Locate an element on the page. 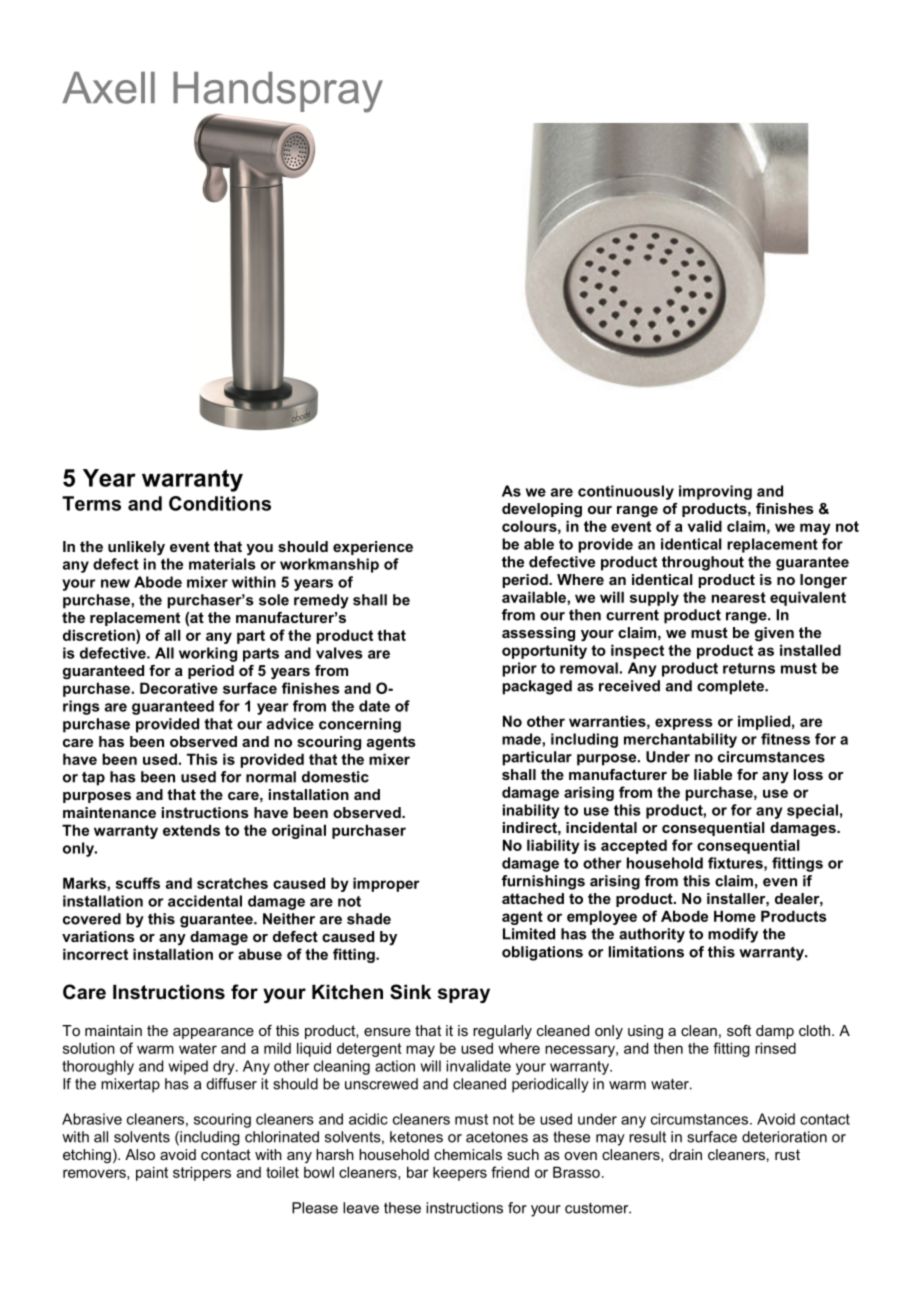 This page has width=924, height=1311. paint is located at coordinates (152, 1173).
